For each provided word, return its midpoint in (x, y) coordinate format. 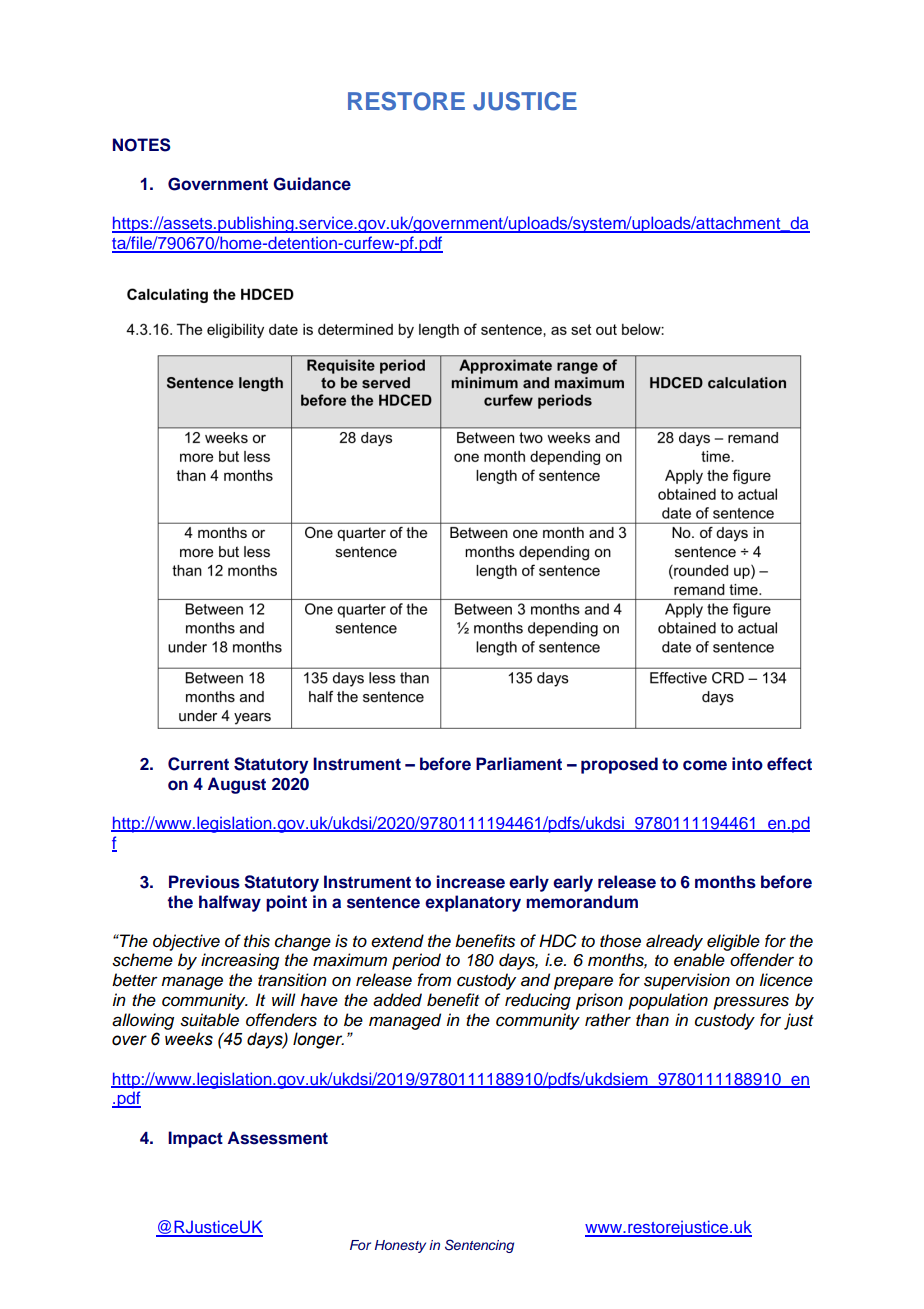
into (747, 764)
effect (789, 764)
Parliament (519, 764)
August (237, 785)
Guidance (312, 184)
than (652, 1020)
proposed (619, 765)
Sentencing (479, 1246)
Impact (195, 1139)
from (434, 979)
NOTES (142, 145)
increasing (240, 961)
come (705, 765)
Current (198, 764)
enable (699, 960)
